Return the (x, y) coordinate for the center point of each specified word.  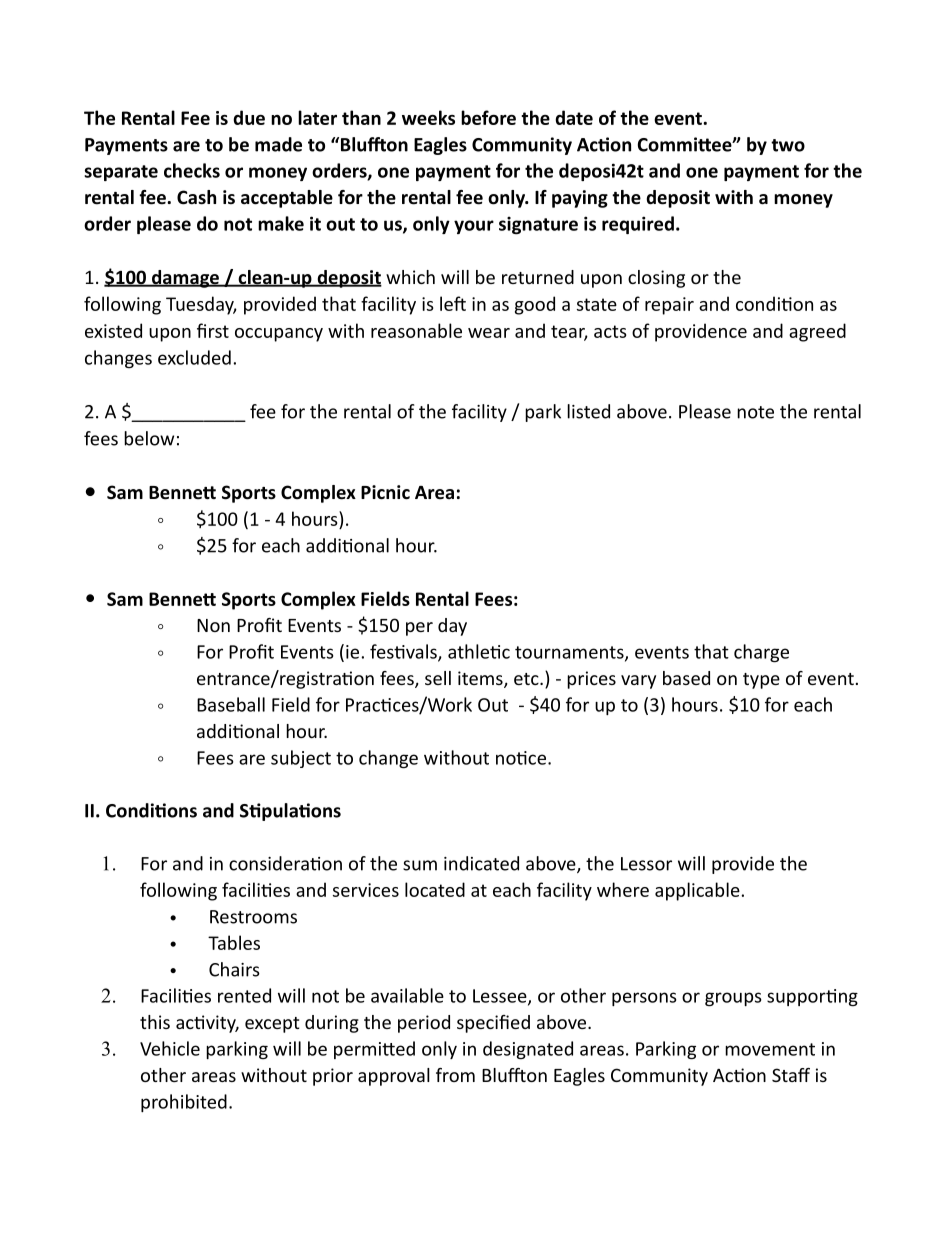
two (788, 145)
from (455, 1075)
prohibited (184, 1103)
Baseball (231, 704)
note (755, 412)
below (149, 438)
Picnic (385, 492)
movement (770, 1049)
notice (521, 758)
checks (192, 170)
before (488, 117)
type (761, 681)
